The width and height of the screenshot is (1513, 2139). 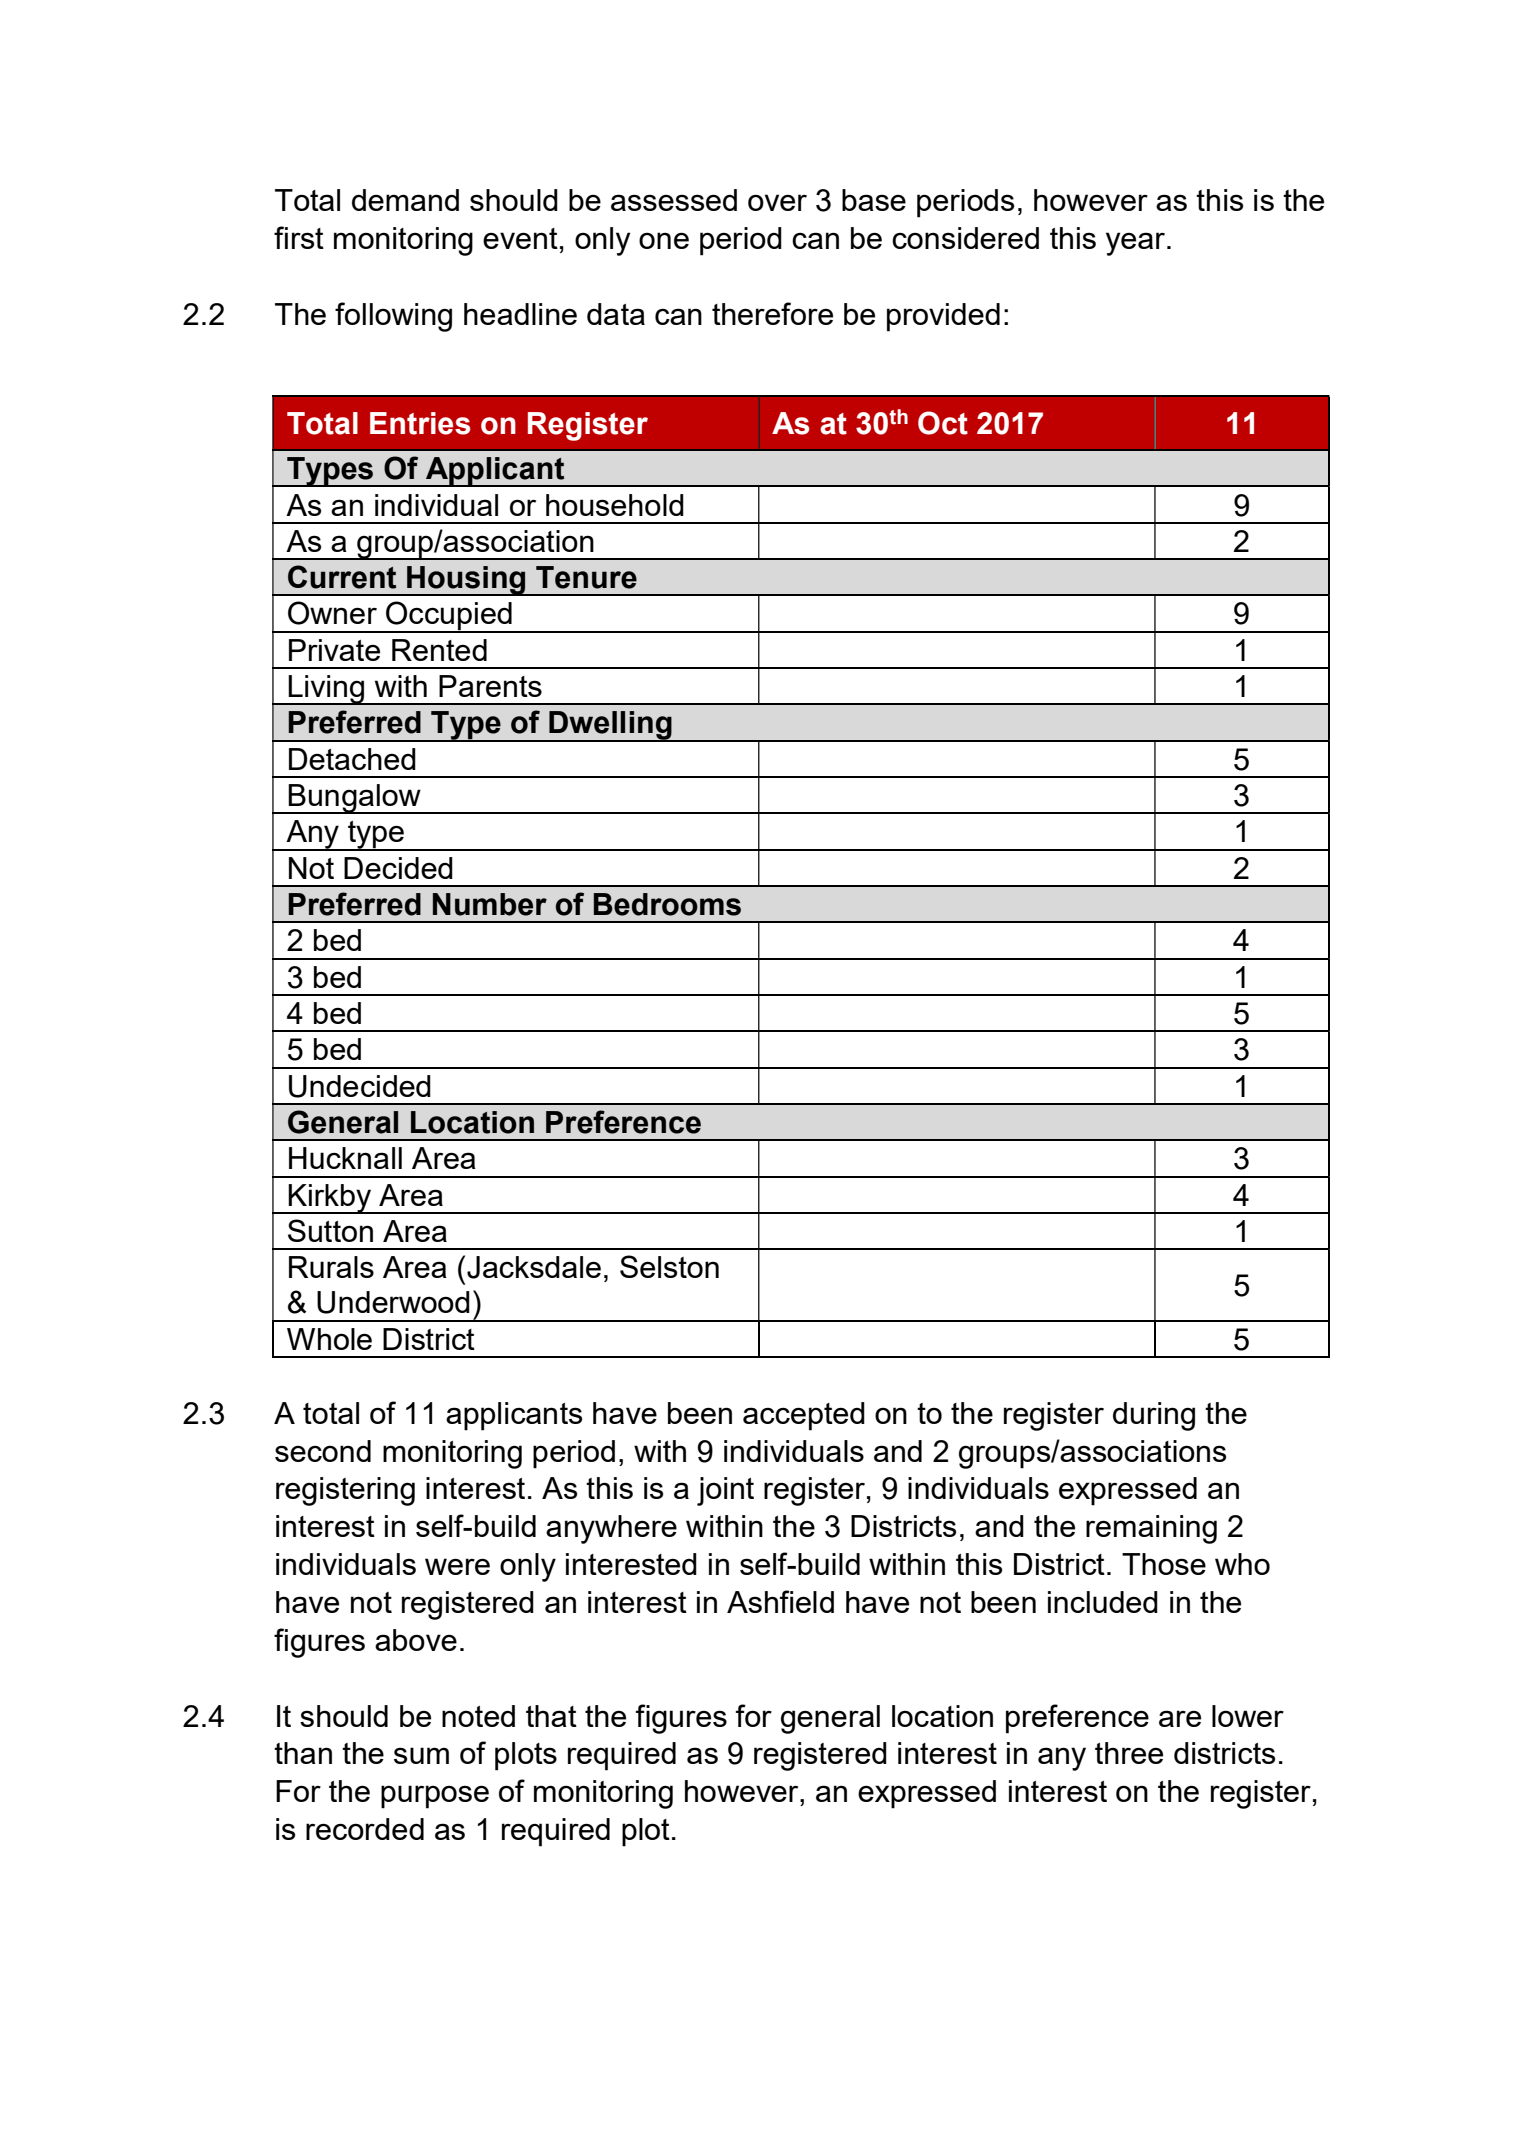 I want to click on Oct, so click(x=943, y=423).
